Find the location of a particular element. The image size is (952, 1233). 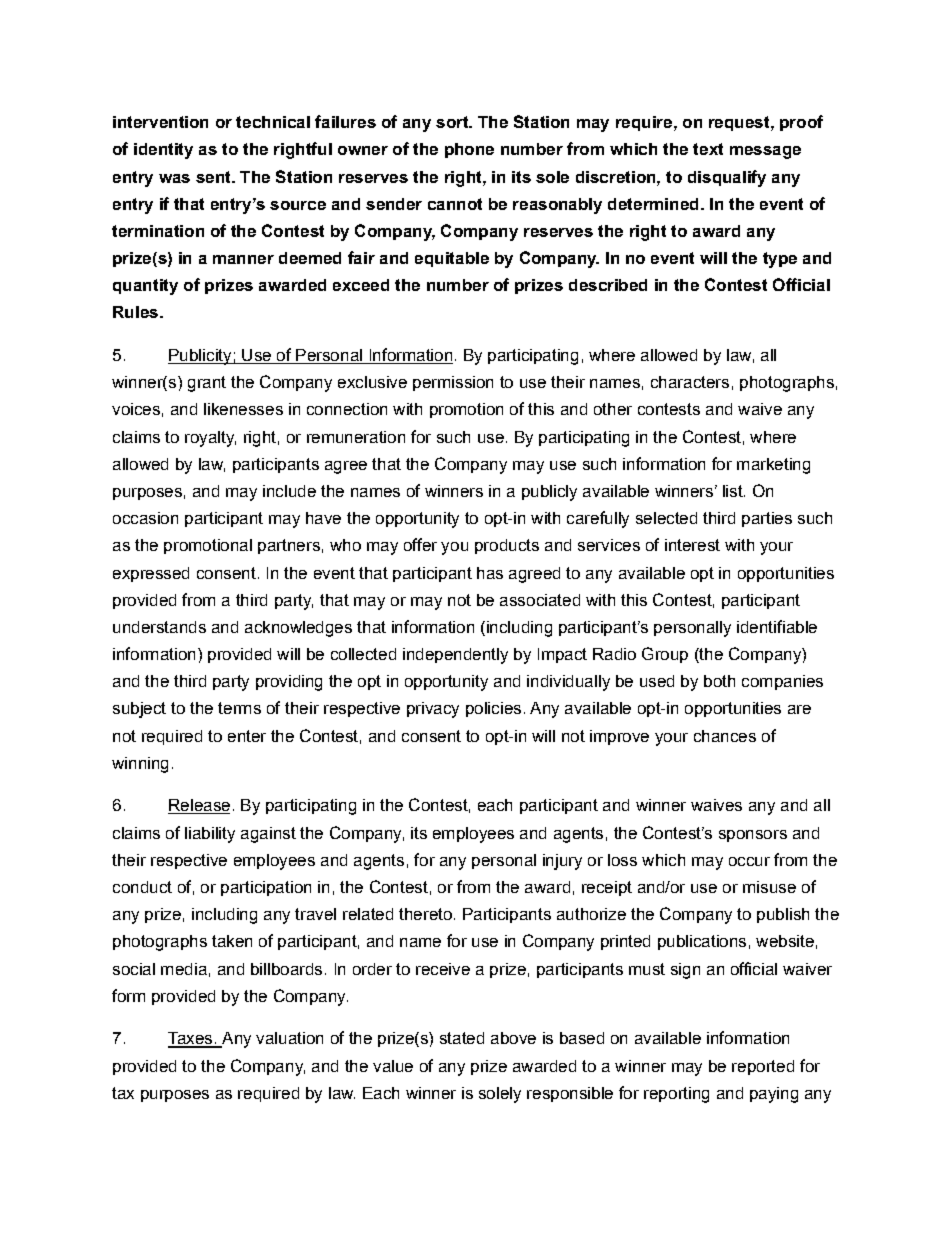

text is located at coordinates (708, 149).
